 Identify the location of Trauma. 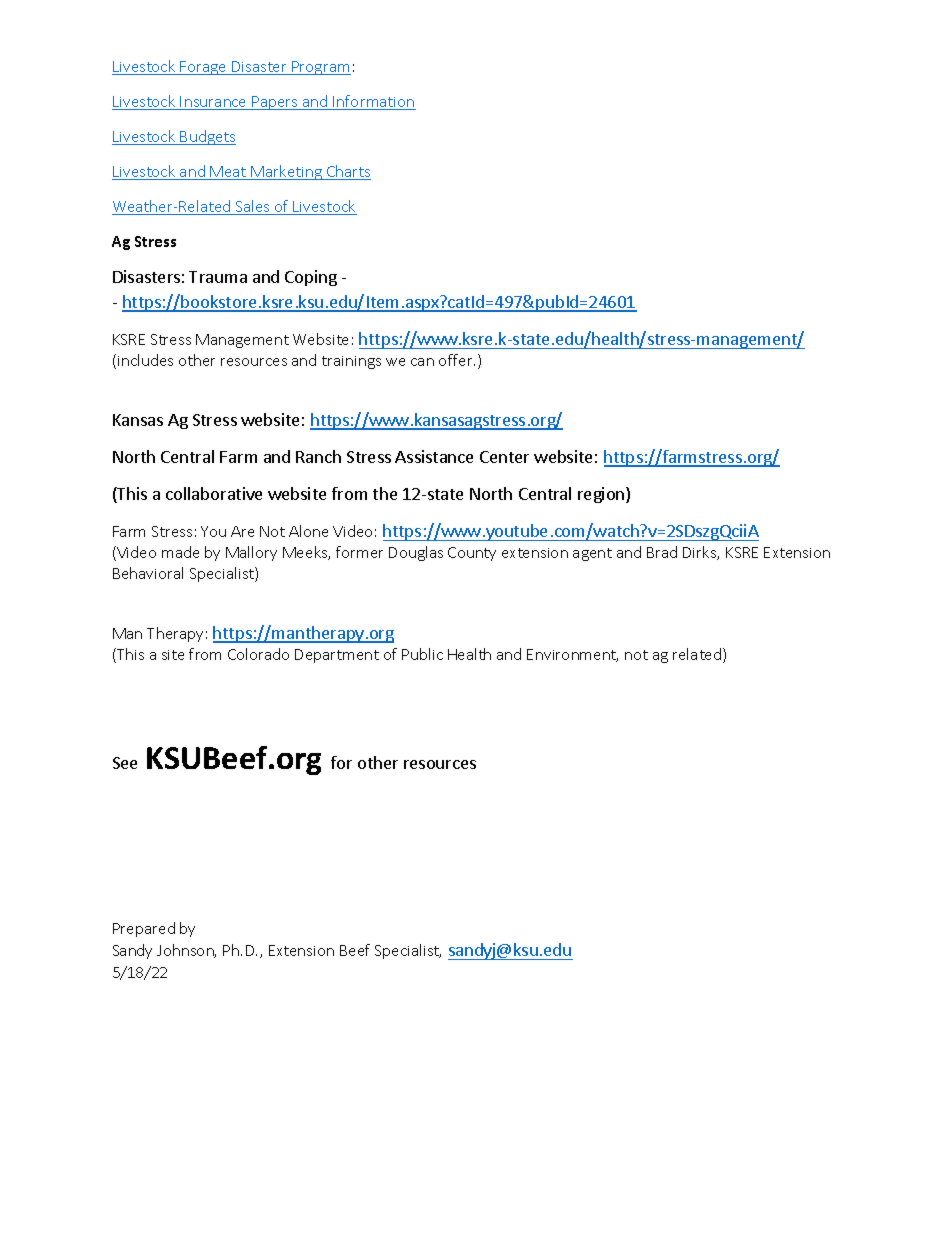
(218, 277).
